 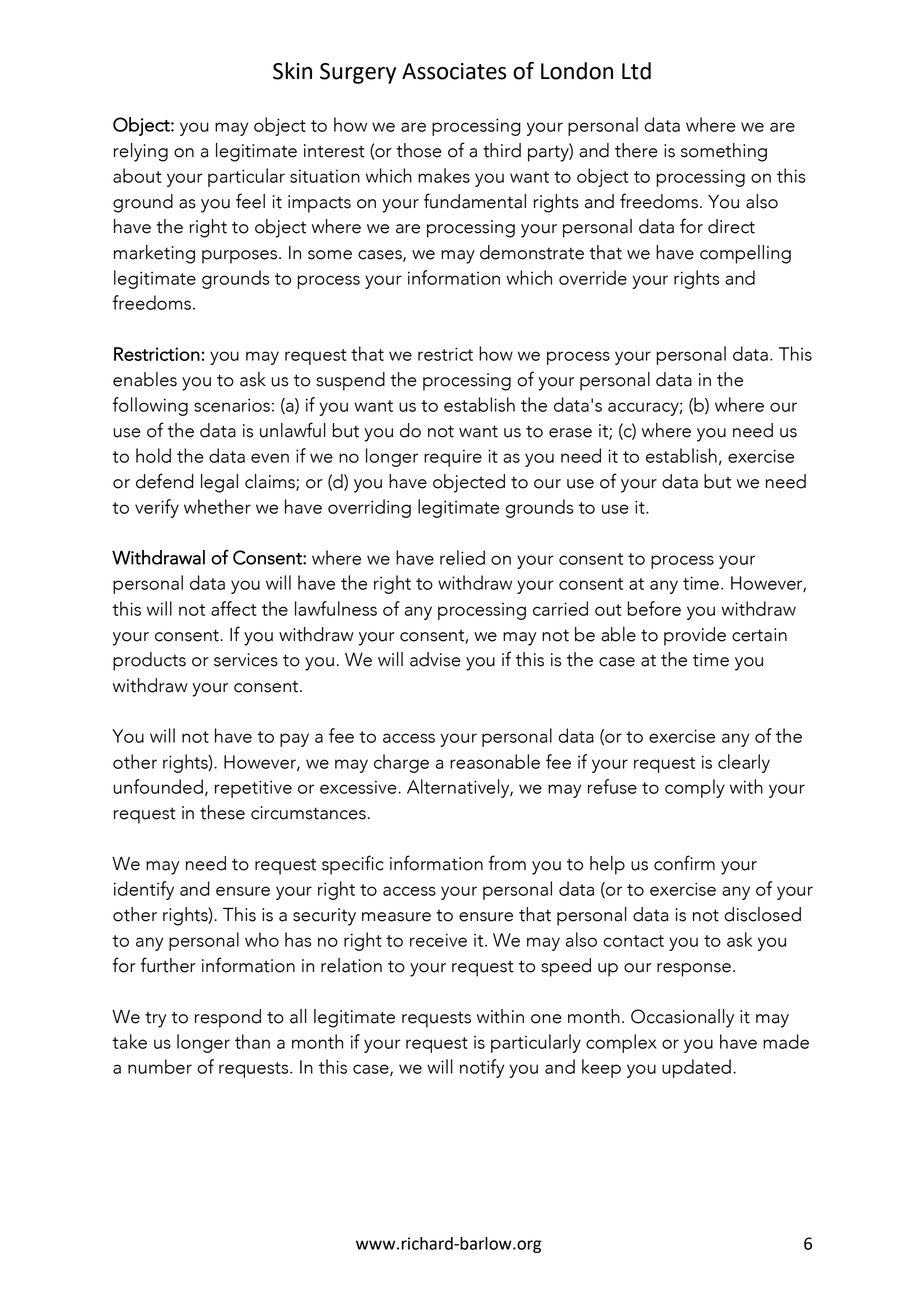 What do you see at coordinates (232, 405) in the screenshot?
I see `scenarios` at bounding box center [232, 405].
